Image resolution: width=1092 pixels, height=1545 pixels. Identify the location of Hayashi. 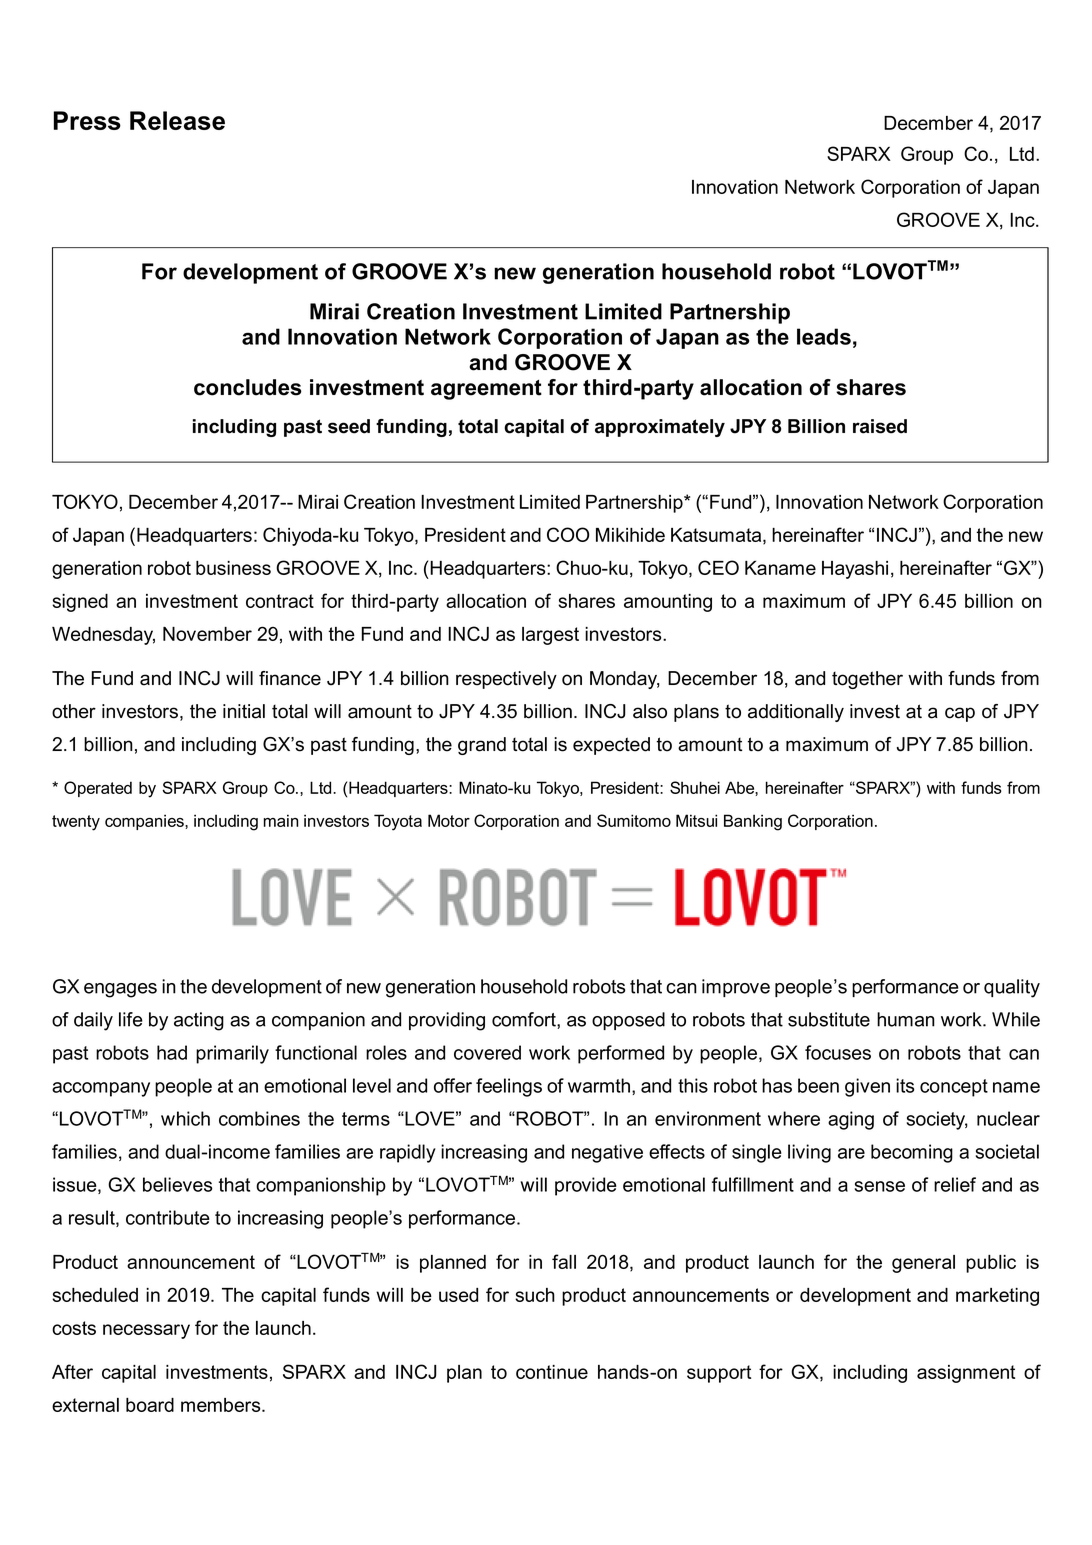
(855, 570).
